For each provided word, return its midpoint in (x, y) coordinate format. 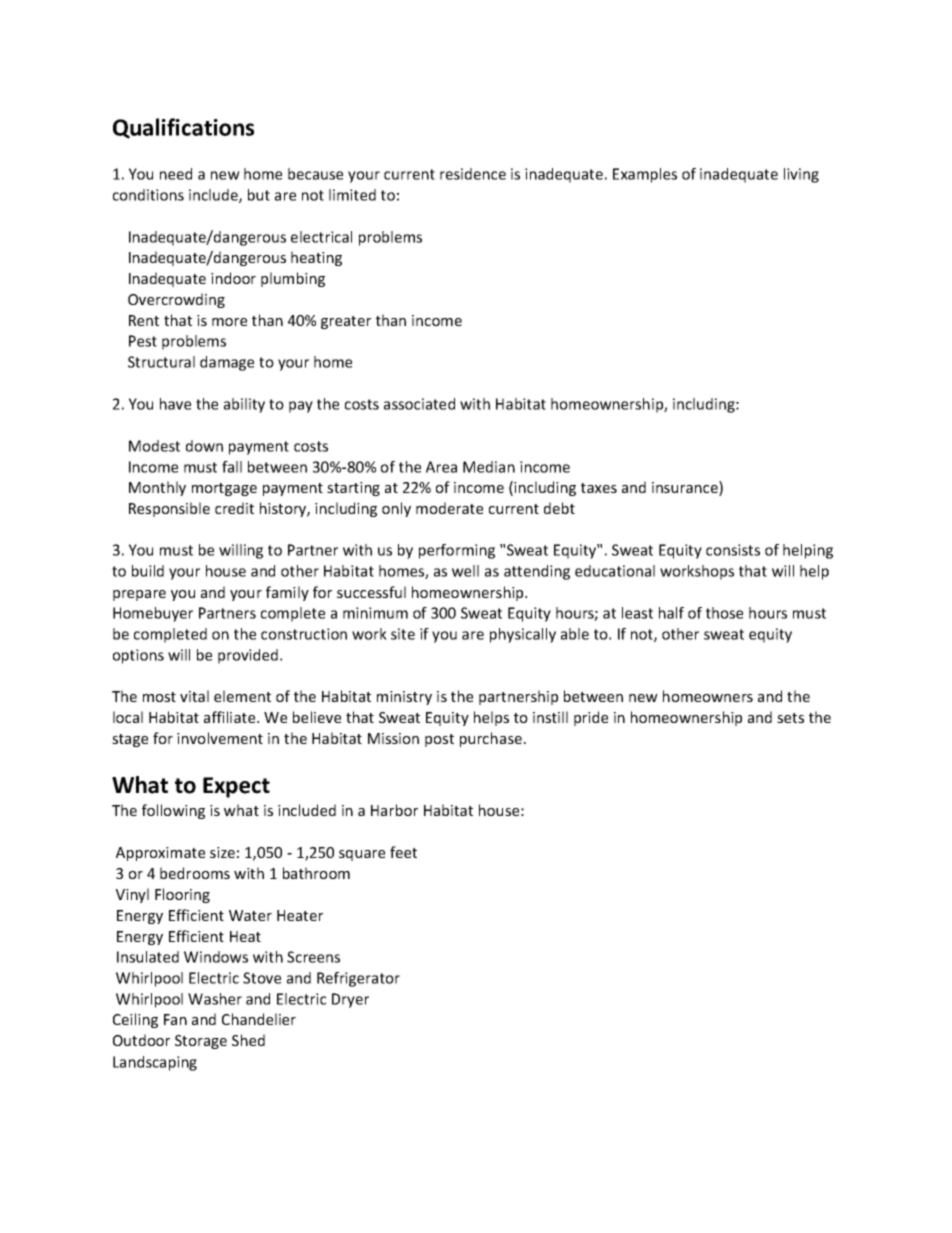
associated (419, 404)
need (176, 174)
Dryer (350, 1000)
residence (473, 174)
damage (227, 363)
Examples (645, 175)
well (465, 571)
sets (790, 718)
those (724, 613)
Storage (201, 1042)
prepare (139, 595)
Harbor (394, 810)
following (173, 811)
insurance (686, 488)
